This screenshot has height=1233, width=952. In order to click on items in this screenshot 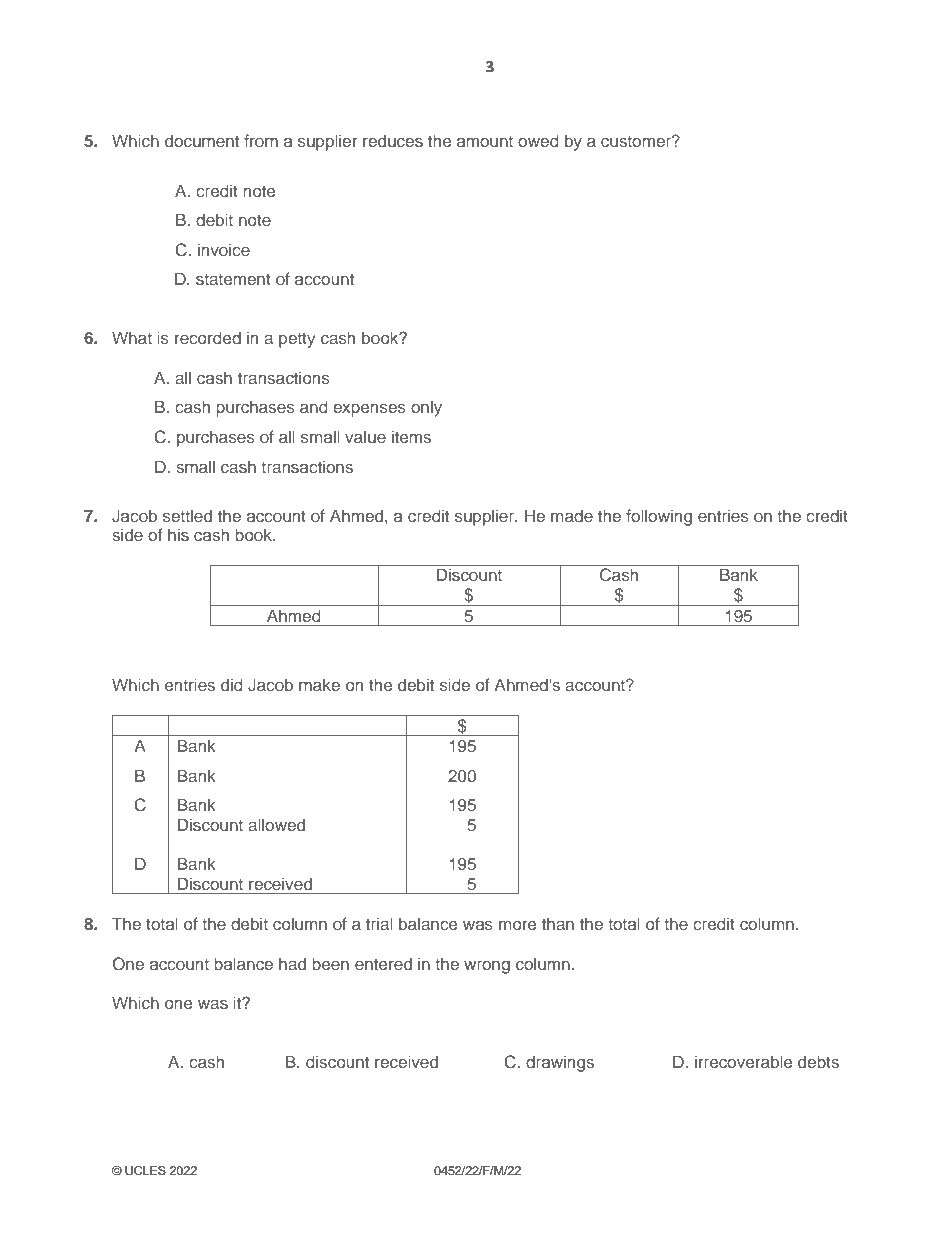, I will do `click(411, 436)`.
